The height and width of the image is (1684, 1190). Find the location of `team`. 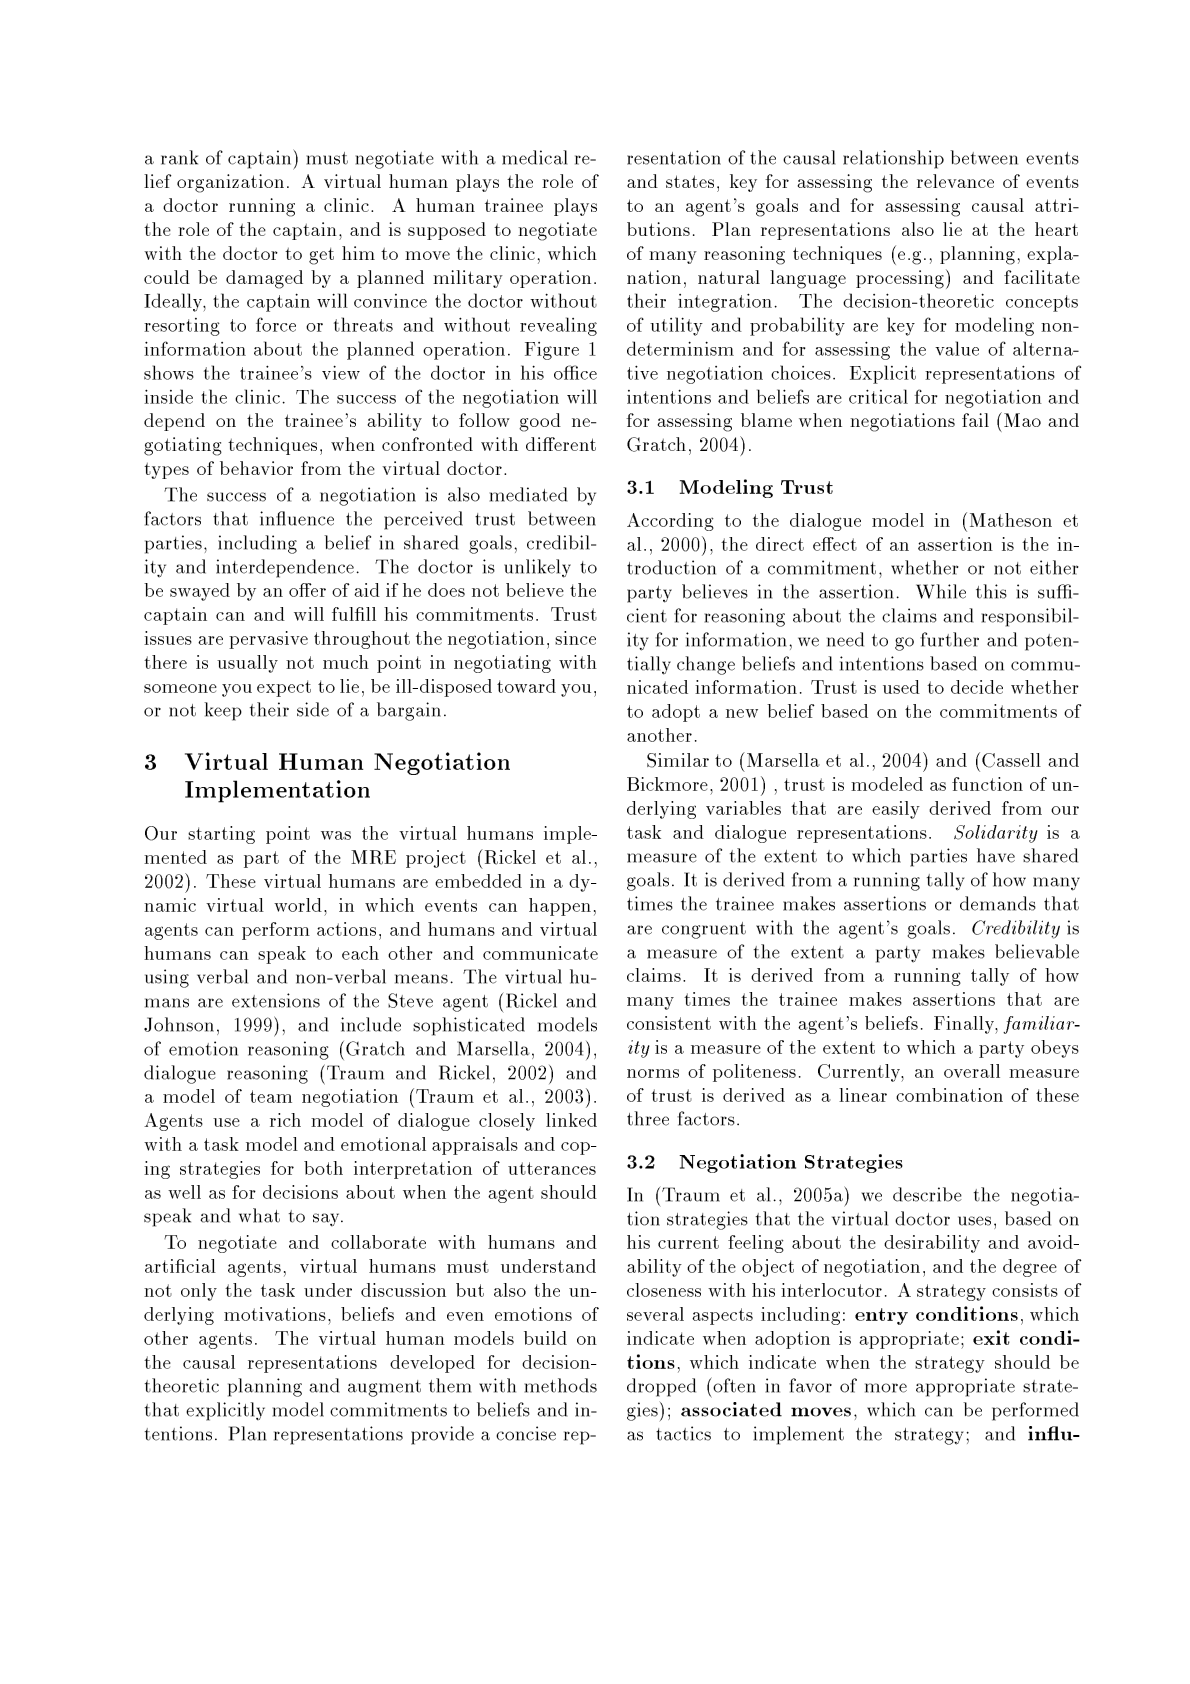

team is located at coordinates (271, 1096).
